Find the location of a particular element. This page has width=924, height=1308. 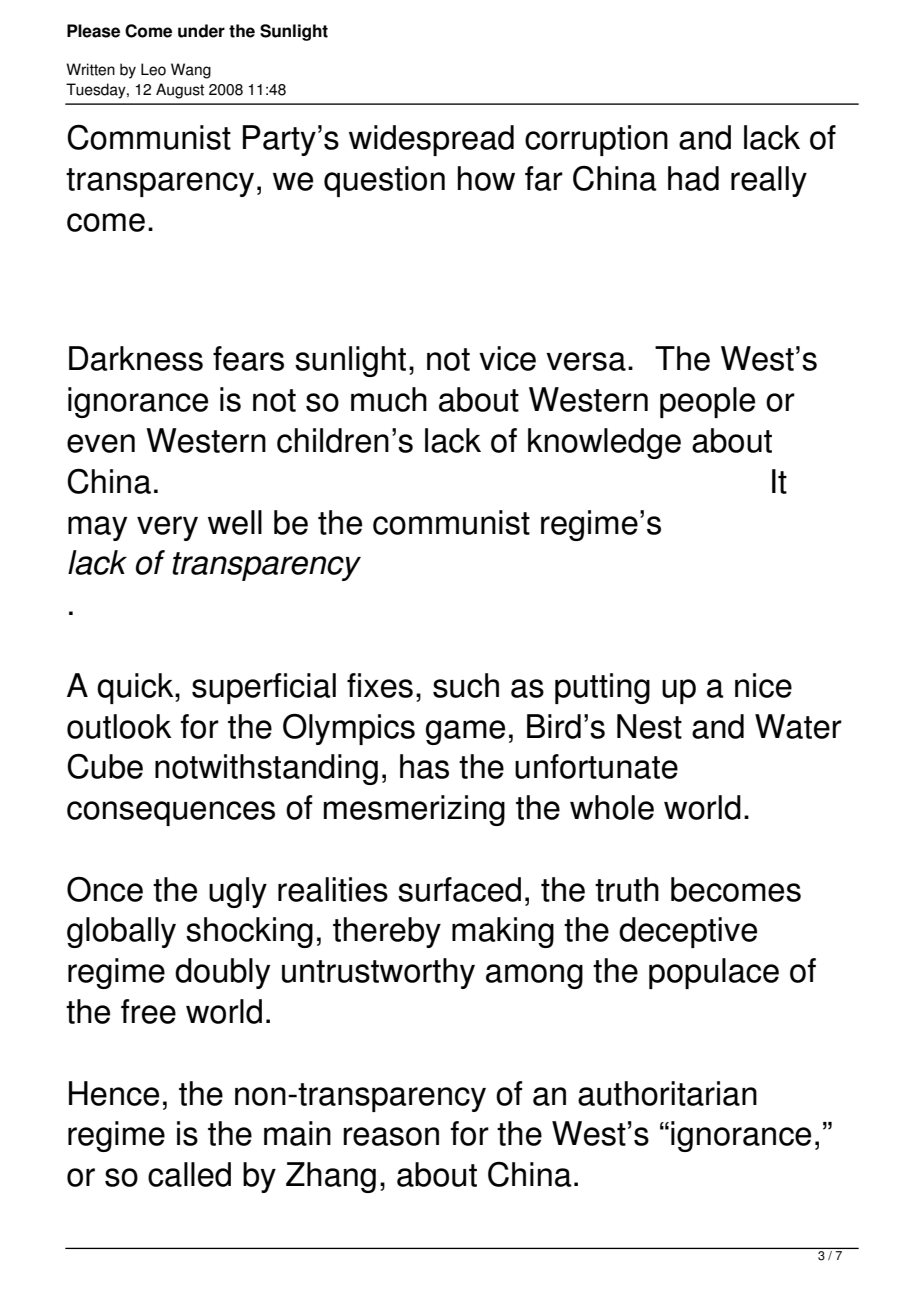

Wang is located at coordinates (191, 71).
